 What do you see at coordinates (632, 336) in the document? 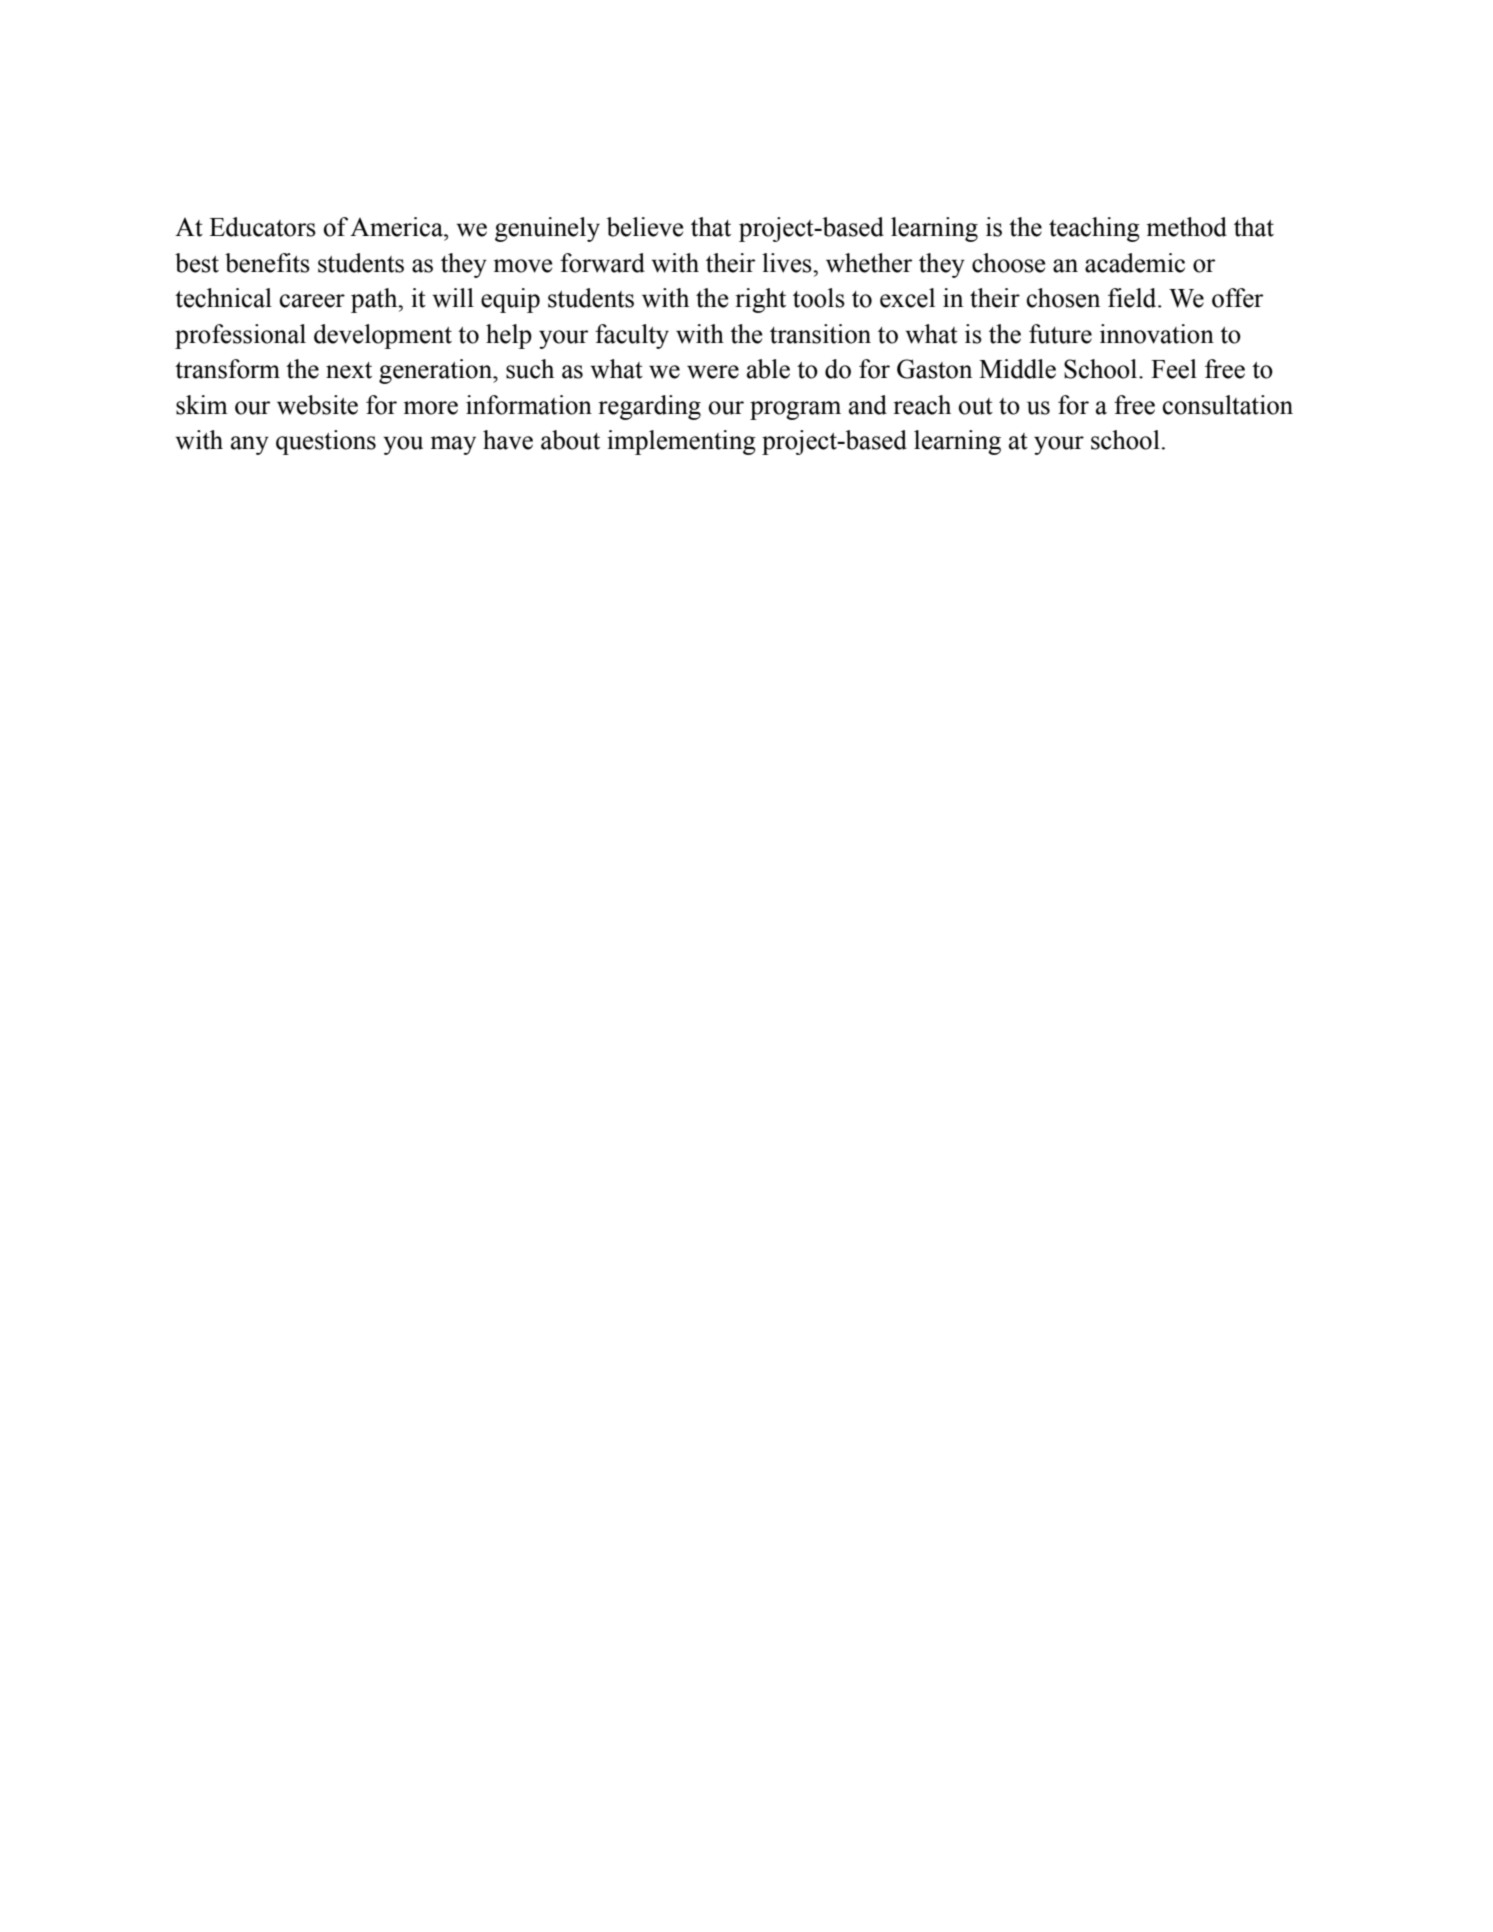
I see `faculty` at bounding box center [632, 336].
